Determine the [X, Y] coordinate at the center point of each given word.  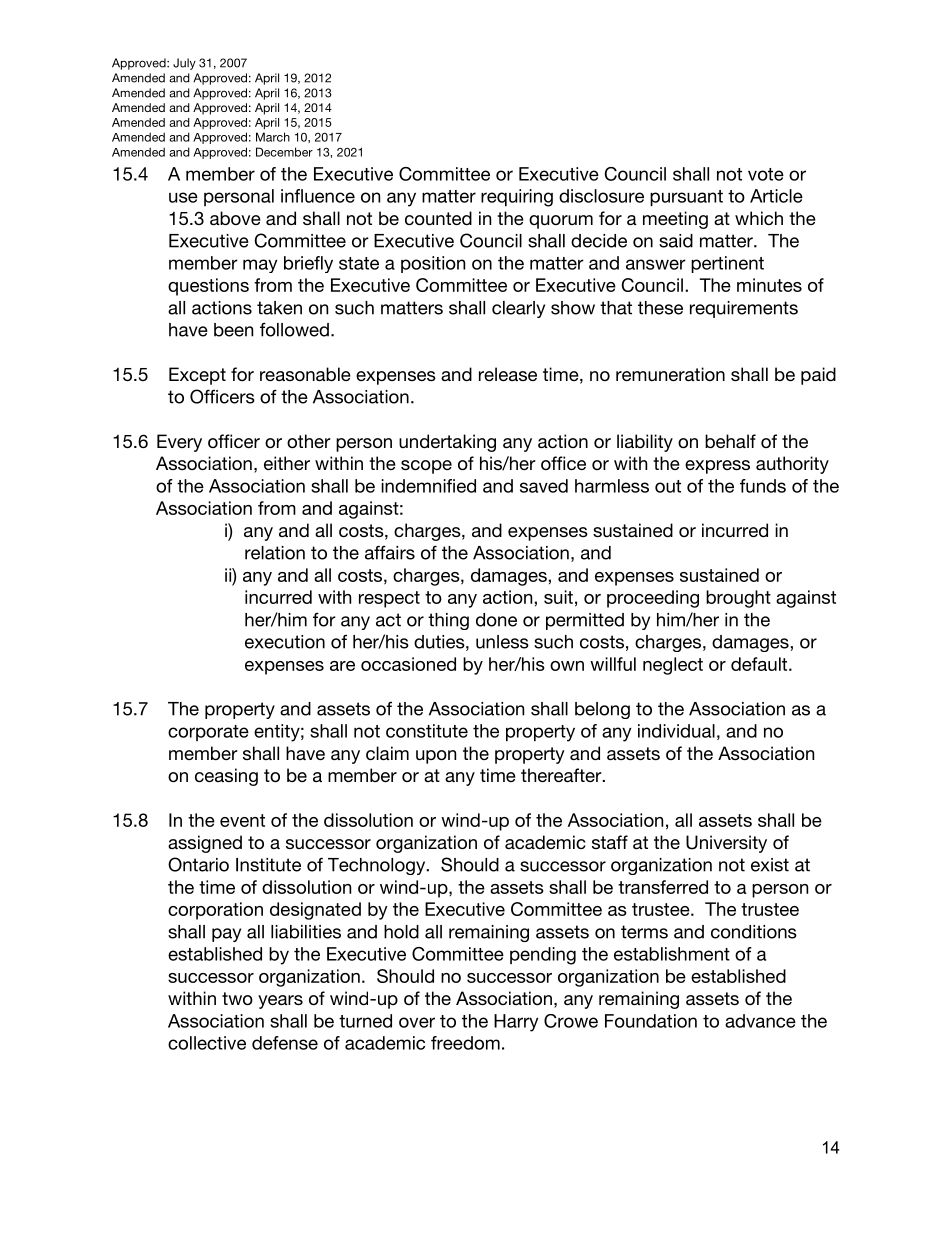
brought [738, 599]
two [237, 998]
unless [502, 642]
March [273, 137]
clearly [518, 309]
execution [285, 642]
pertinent [727, 264]
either [287, 463]
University [726, 844]
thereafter [562, 775]
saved [544, 486]
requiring [517, 198]
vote [766, 174]
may [260, 266]
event [242, 820]
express [717, 467]
